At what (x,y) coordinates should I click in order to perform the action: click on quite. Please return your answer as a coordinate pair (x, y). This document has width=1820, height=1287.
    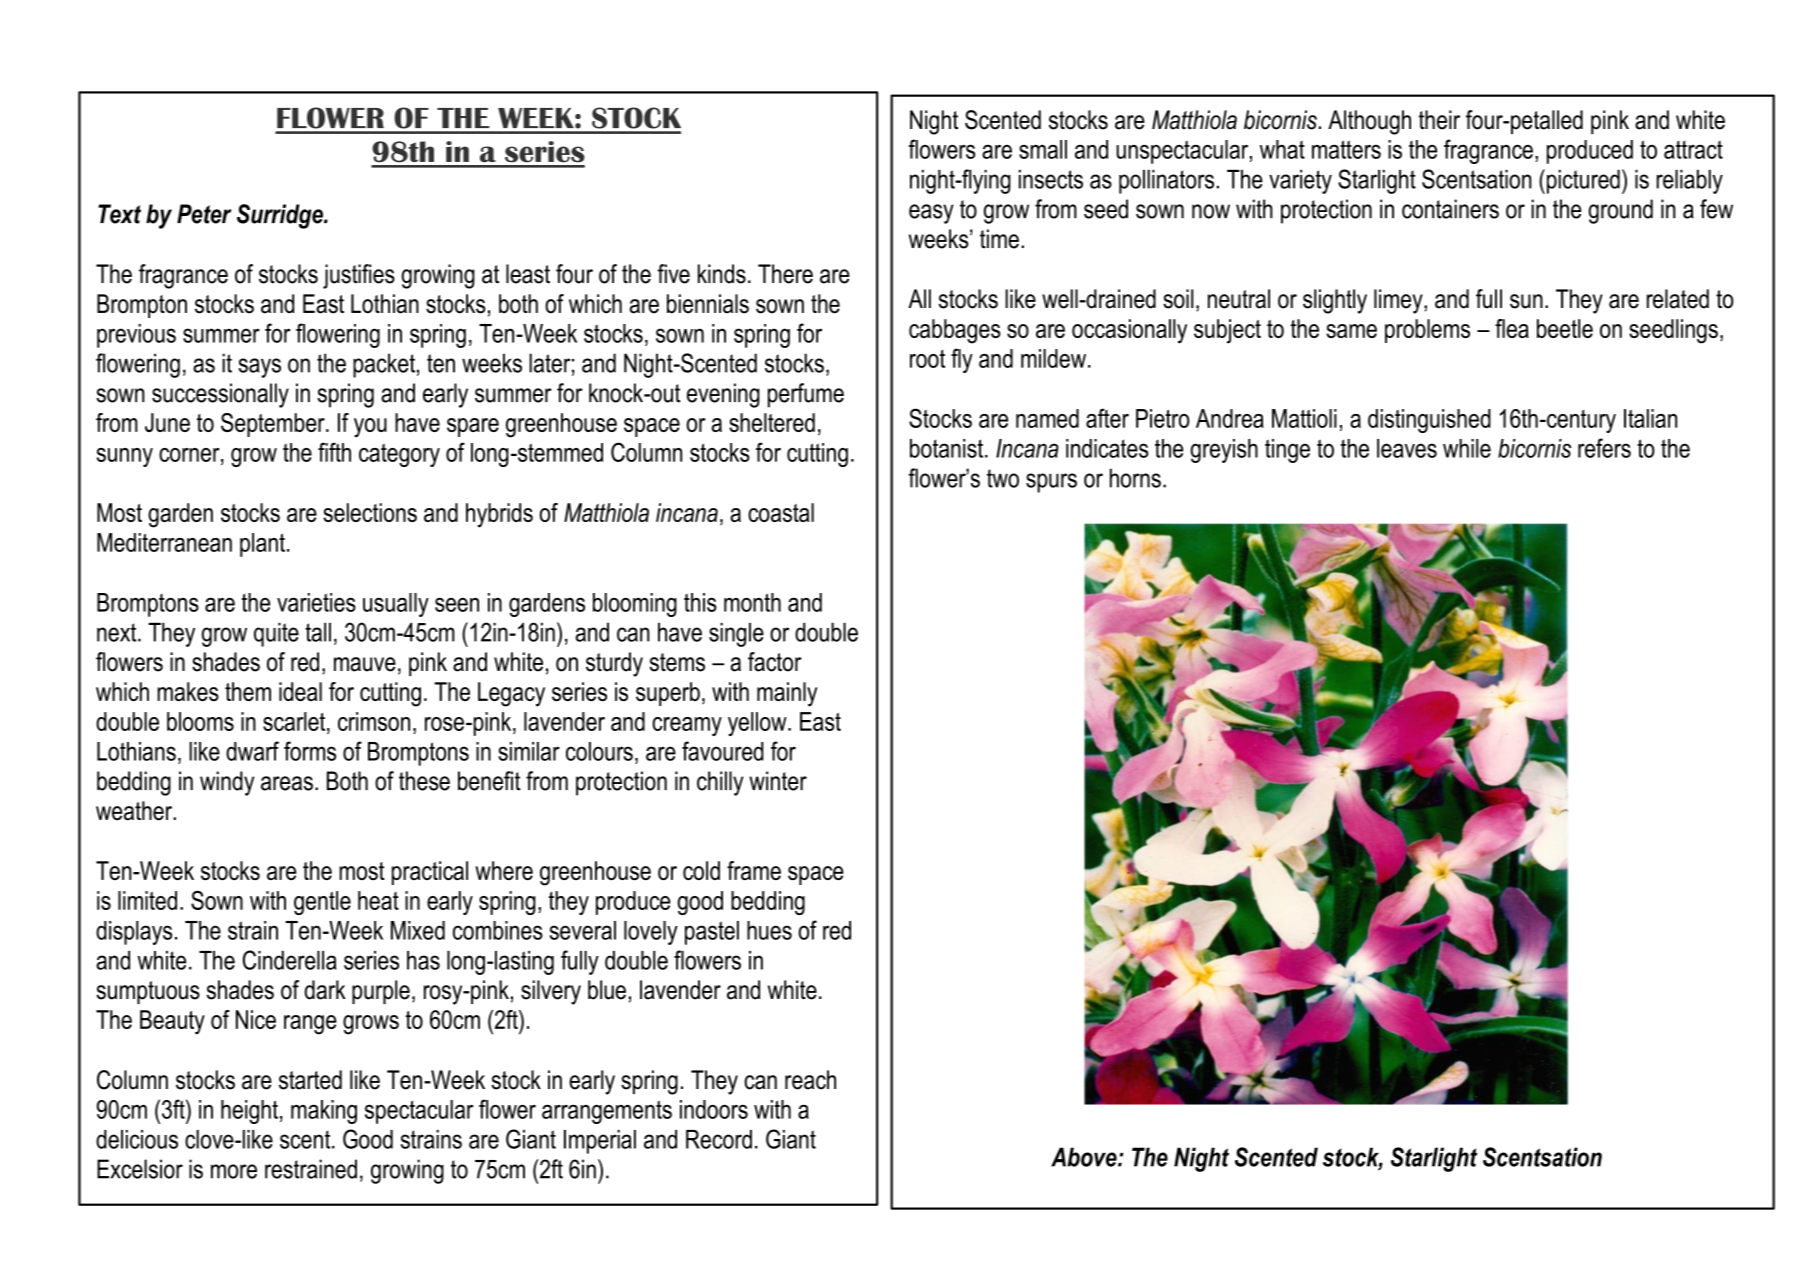
    Looking at the image, I should click on (276, 634).
